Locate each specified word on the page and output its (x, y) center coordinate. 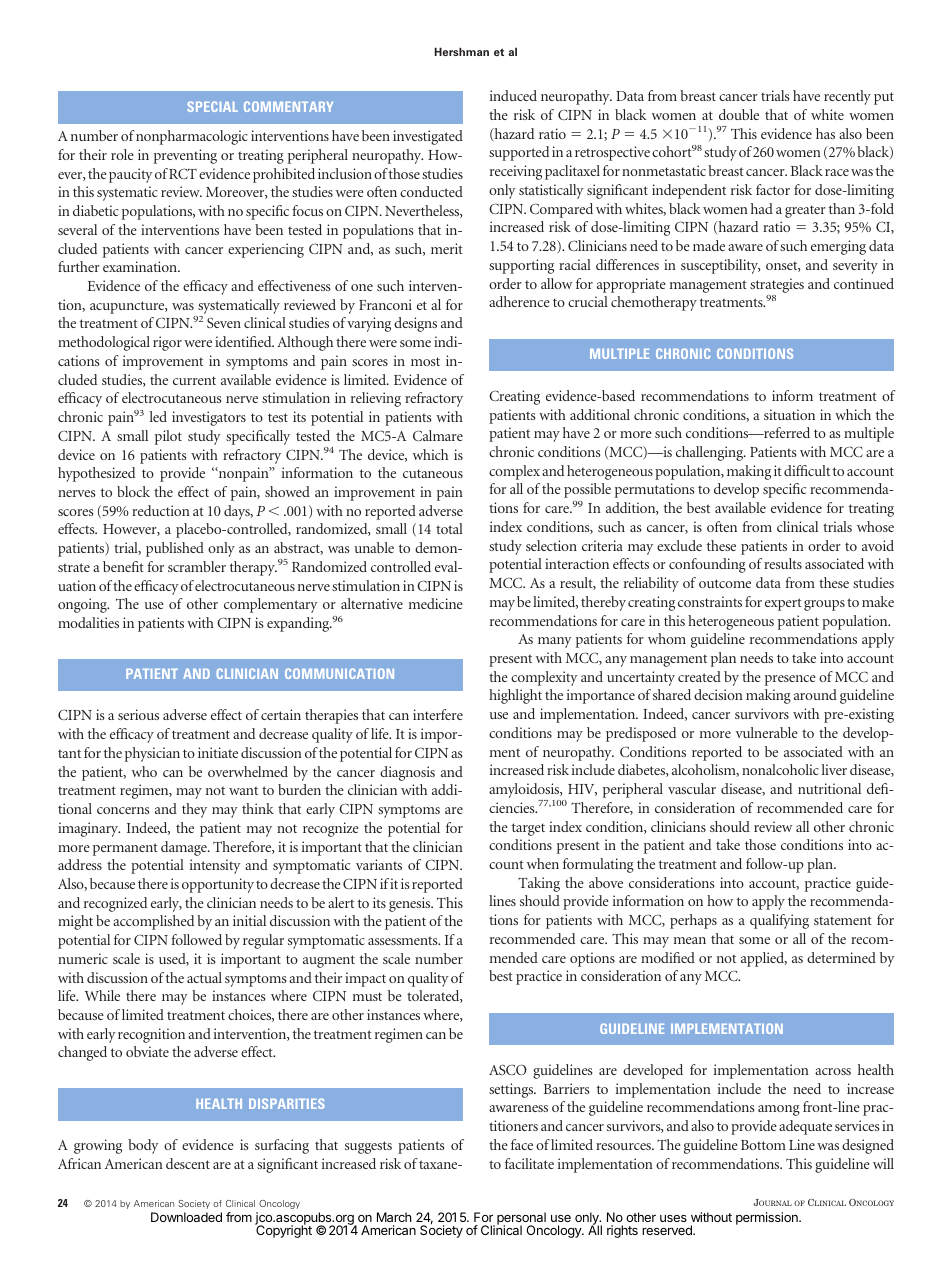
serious (138, 714)
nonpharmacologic (192, 137)
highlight (515, 696)
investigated (428, 137)
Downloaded (186, 1217)
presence (790, 680)
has (825, 133)
